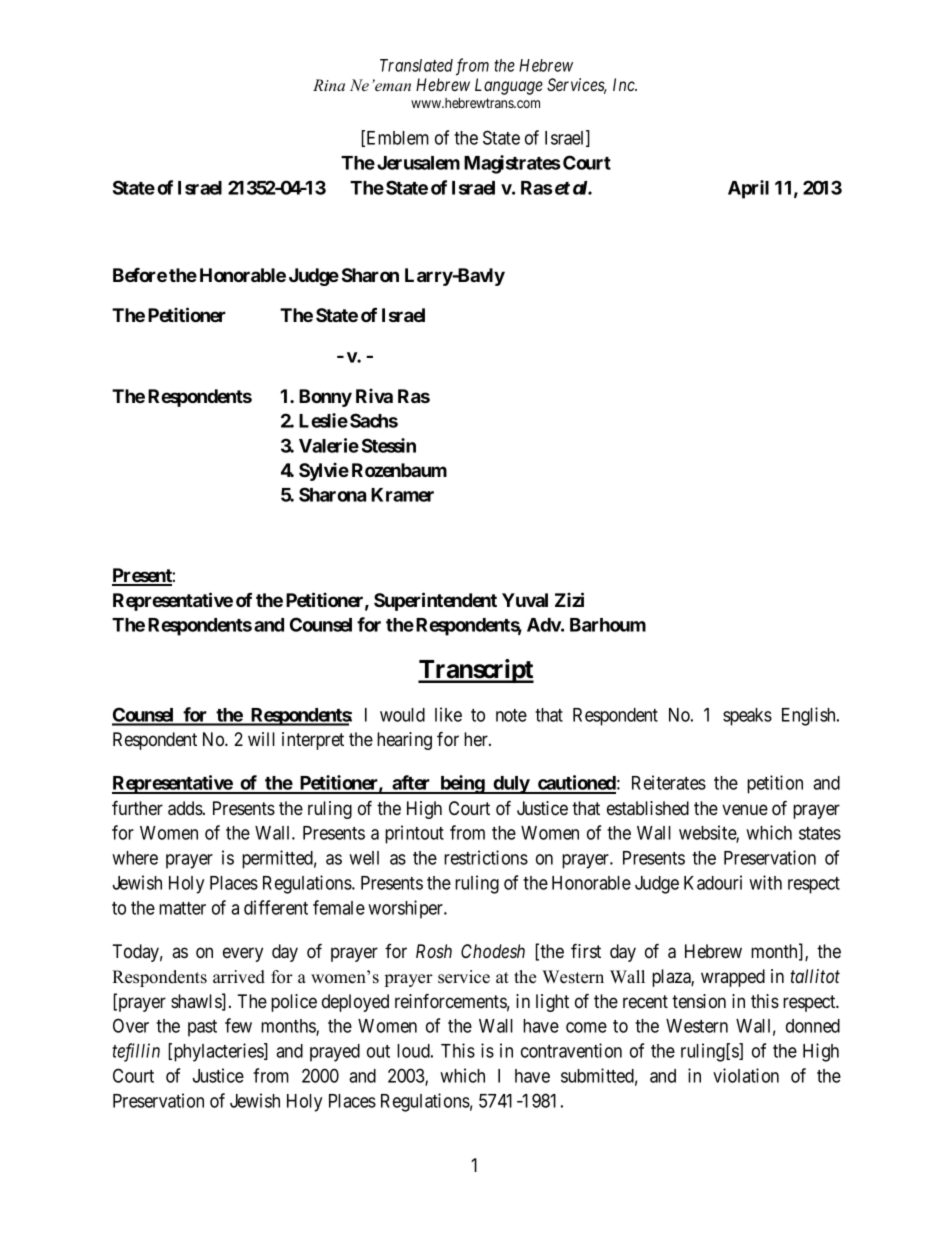 The height and width of the image is (1233, 952). What do you see at coordinates (625, 84) in the image?
I see `Inc` at bounding box center [625, 84].
